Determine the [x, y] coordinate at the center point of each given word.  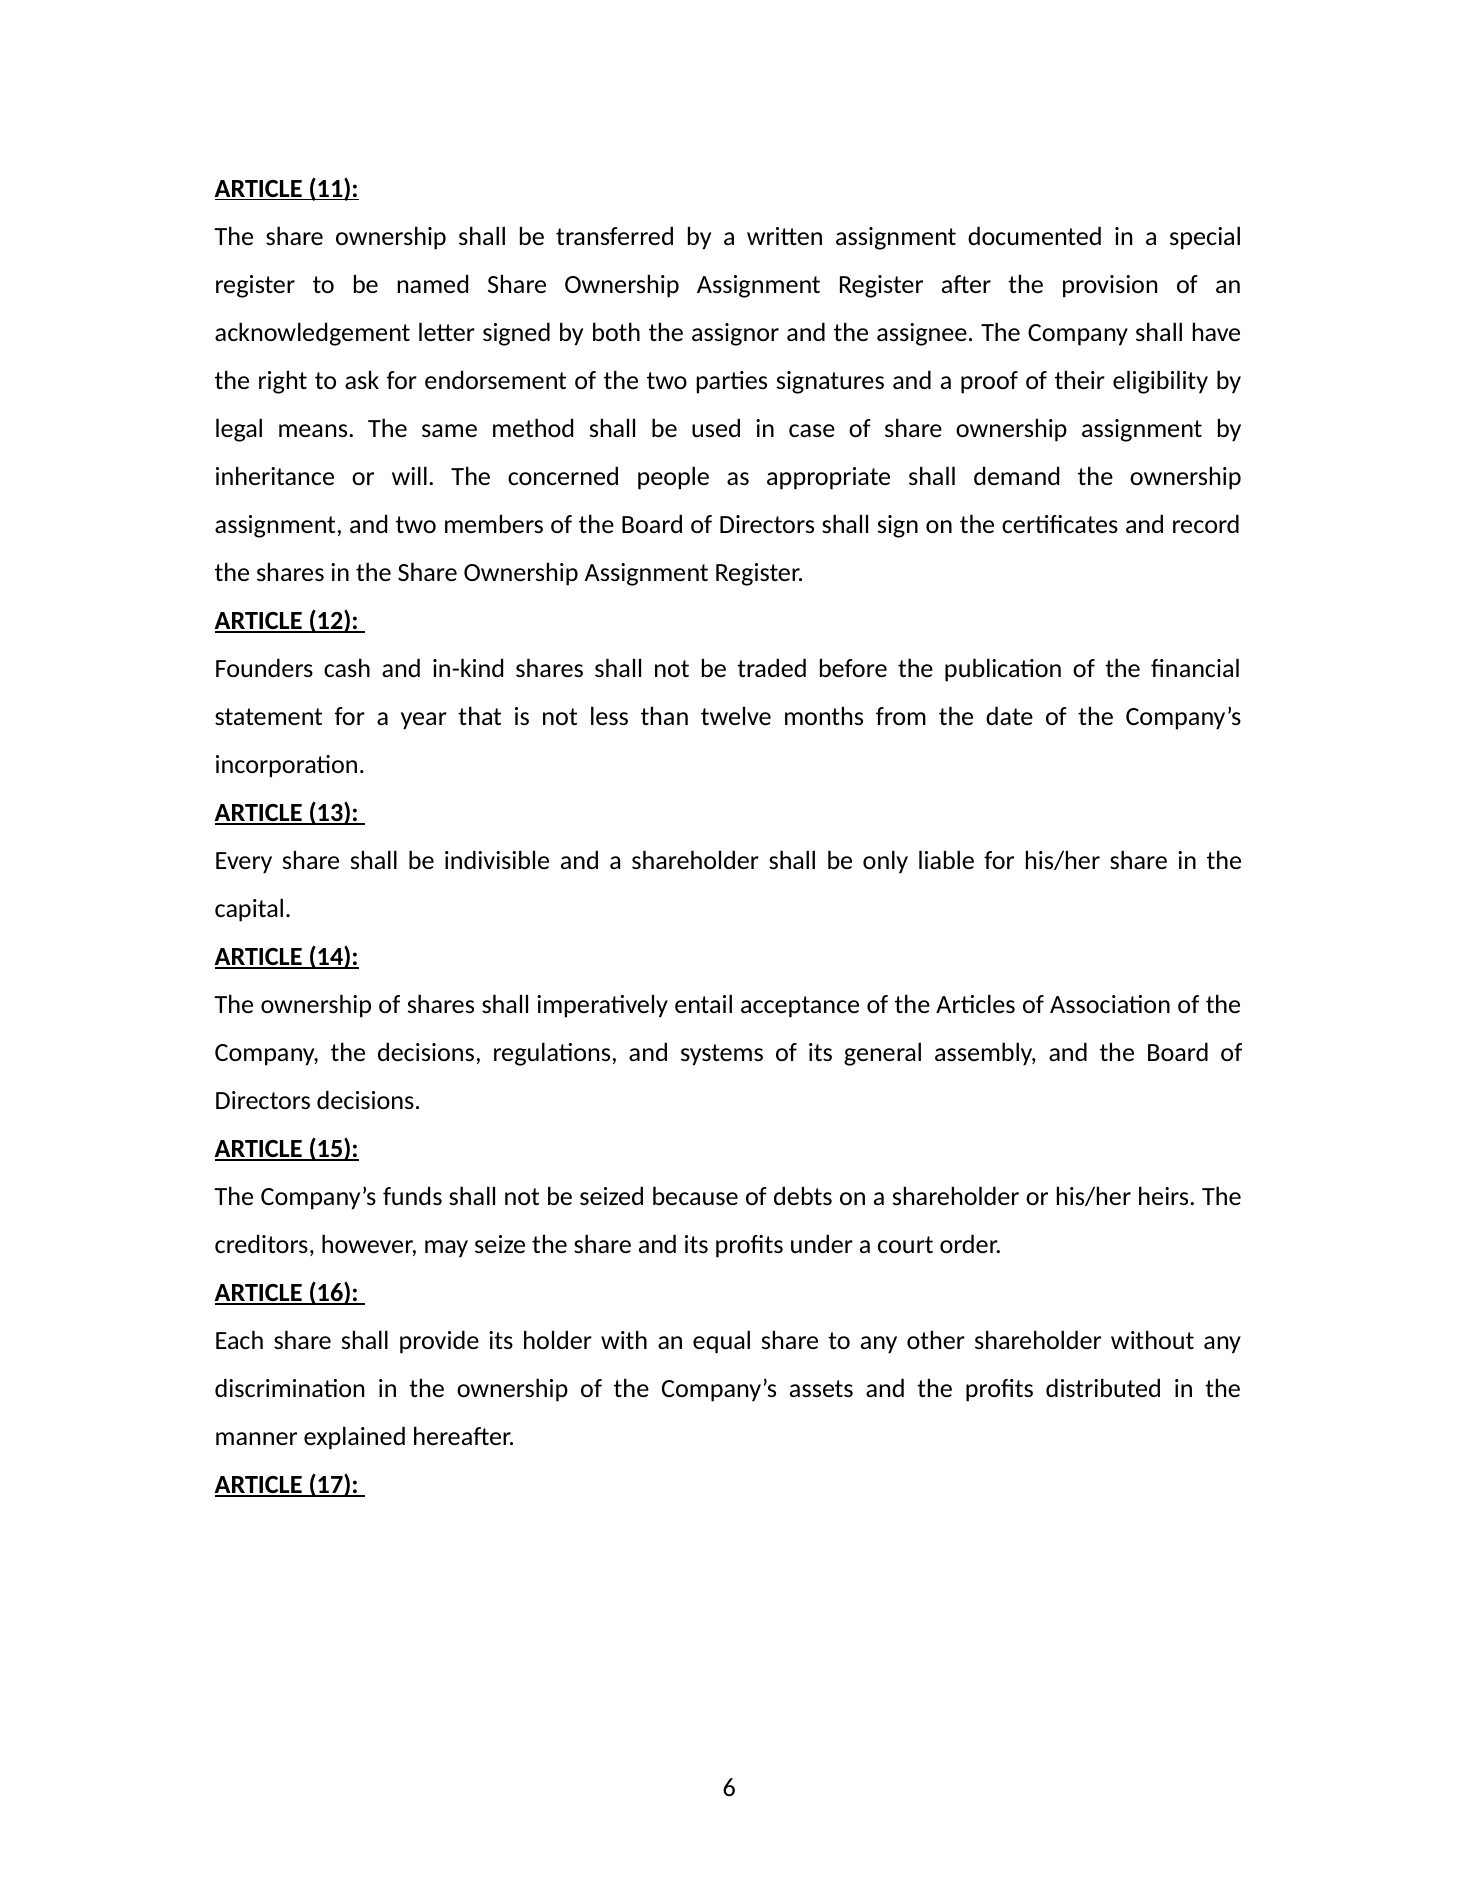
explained [354, 1438]
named [432, 284]
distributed [1103, 1388]
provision [1110, 286]
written [784, 236]
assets [821, 1388]
